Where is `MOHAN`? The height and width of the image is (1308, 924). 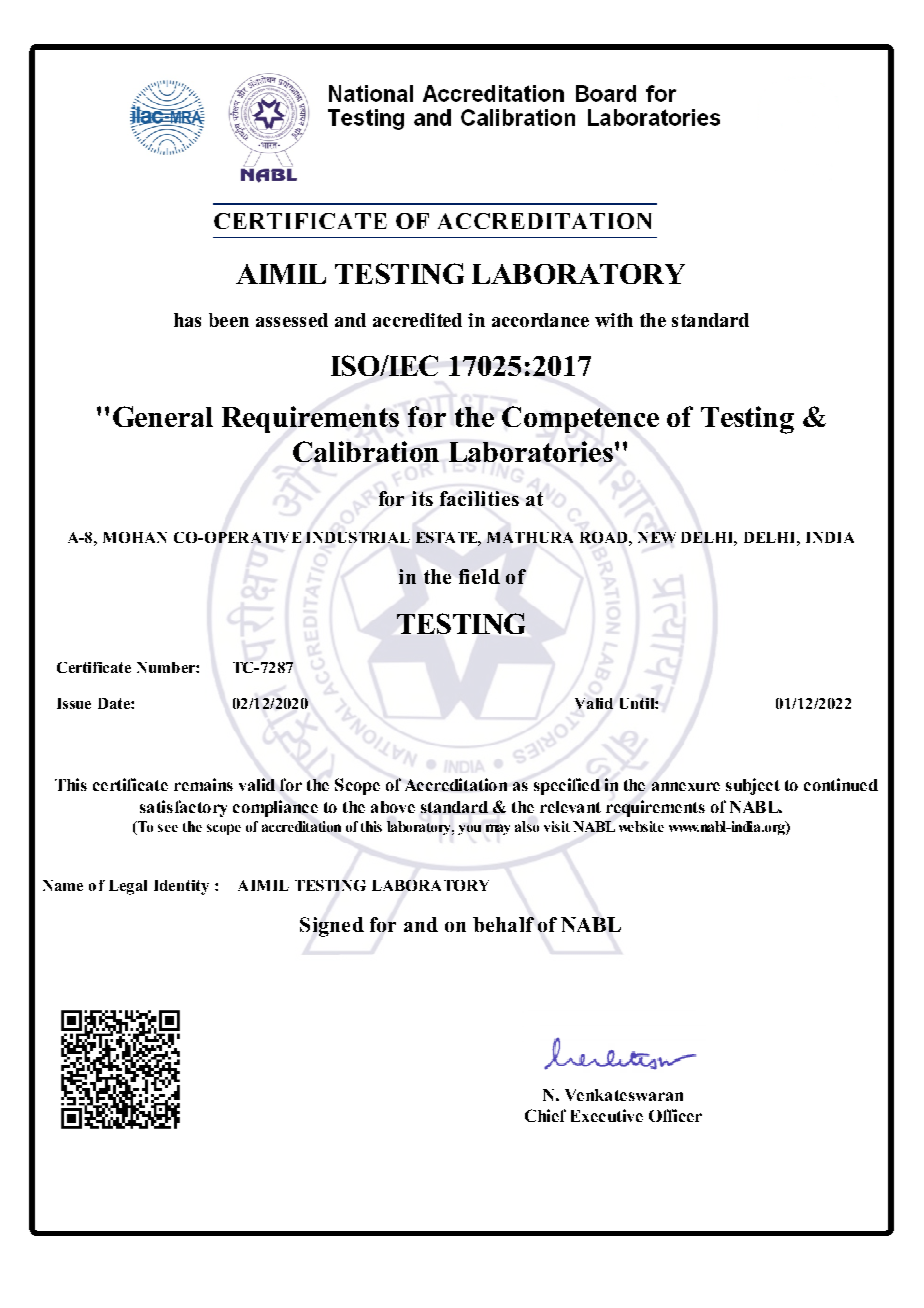 MOHAN is located at coordinates (135, 537).
